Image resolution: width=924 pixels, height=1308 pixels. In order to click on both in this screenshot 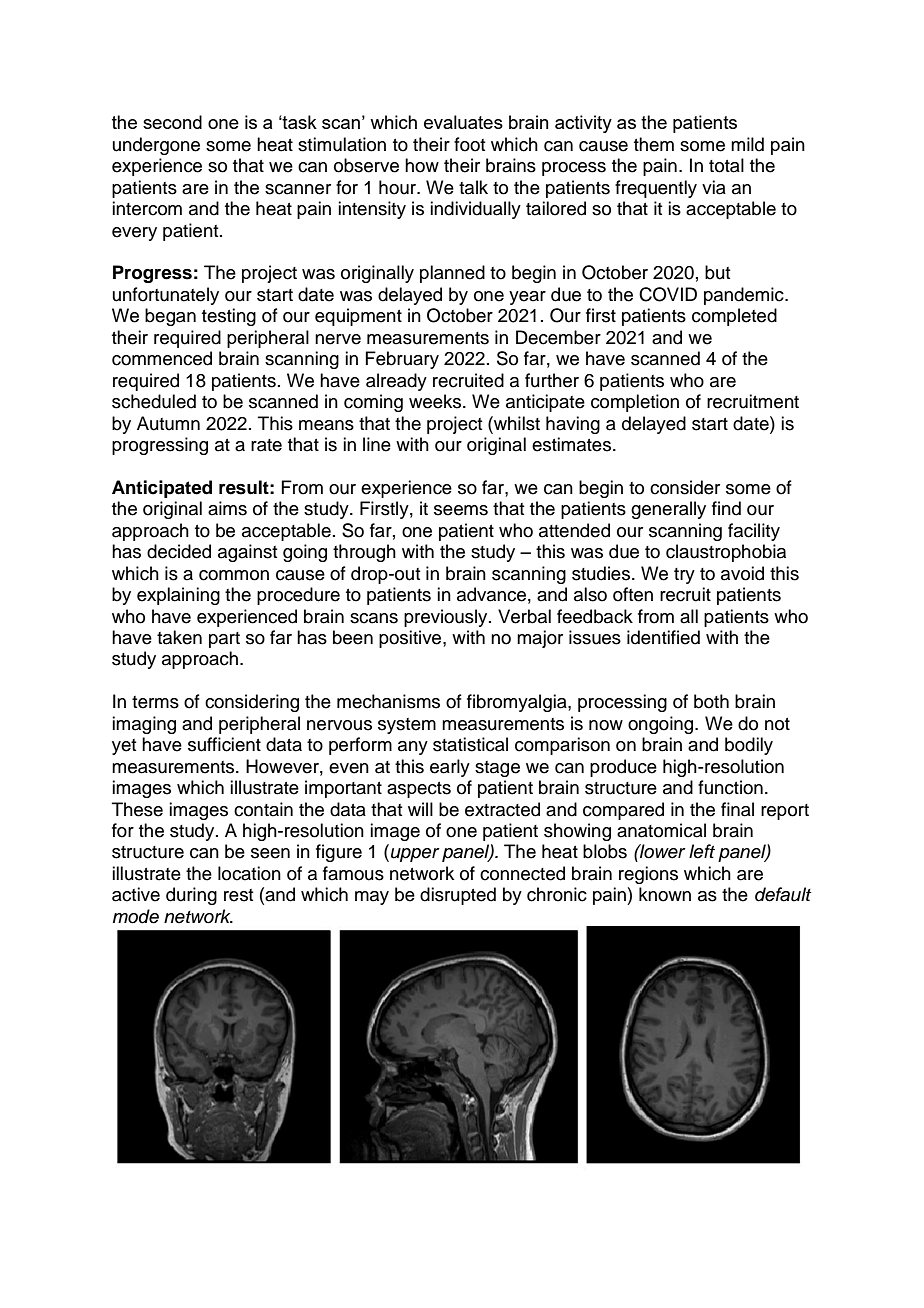, I will do `click(711, 701)`.
